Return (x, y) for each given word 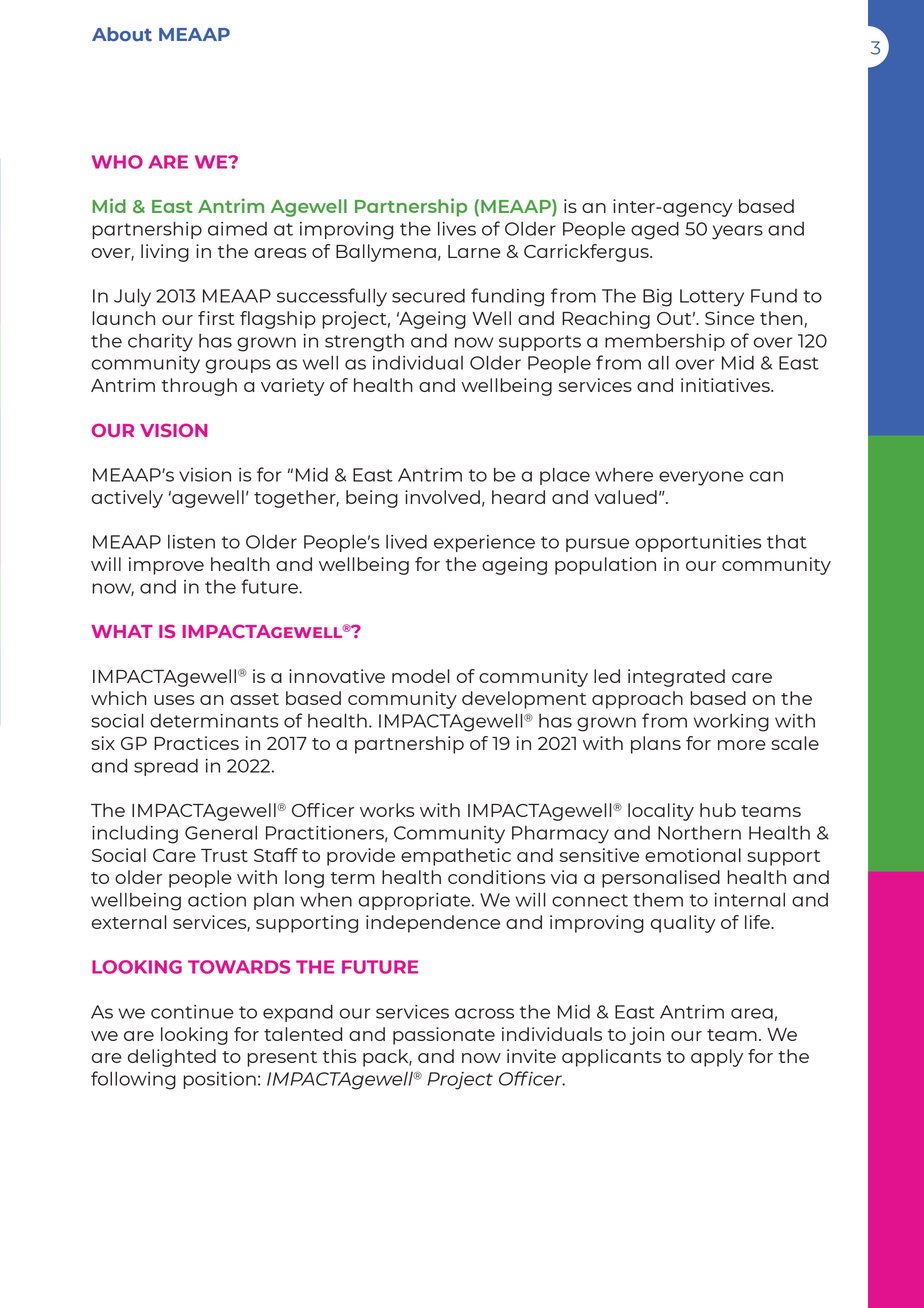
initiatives (726, 385)
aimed (237, 229)
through (199, 387)
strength (364, 342)
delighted (172, 1058)
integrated (676, 678)
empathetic (456, 857)
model (421, 676)
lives (457, 228)
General (221, 832)
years (737, 232)
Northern (699, 833)
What (122, 631)
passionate (444, 1036)
